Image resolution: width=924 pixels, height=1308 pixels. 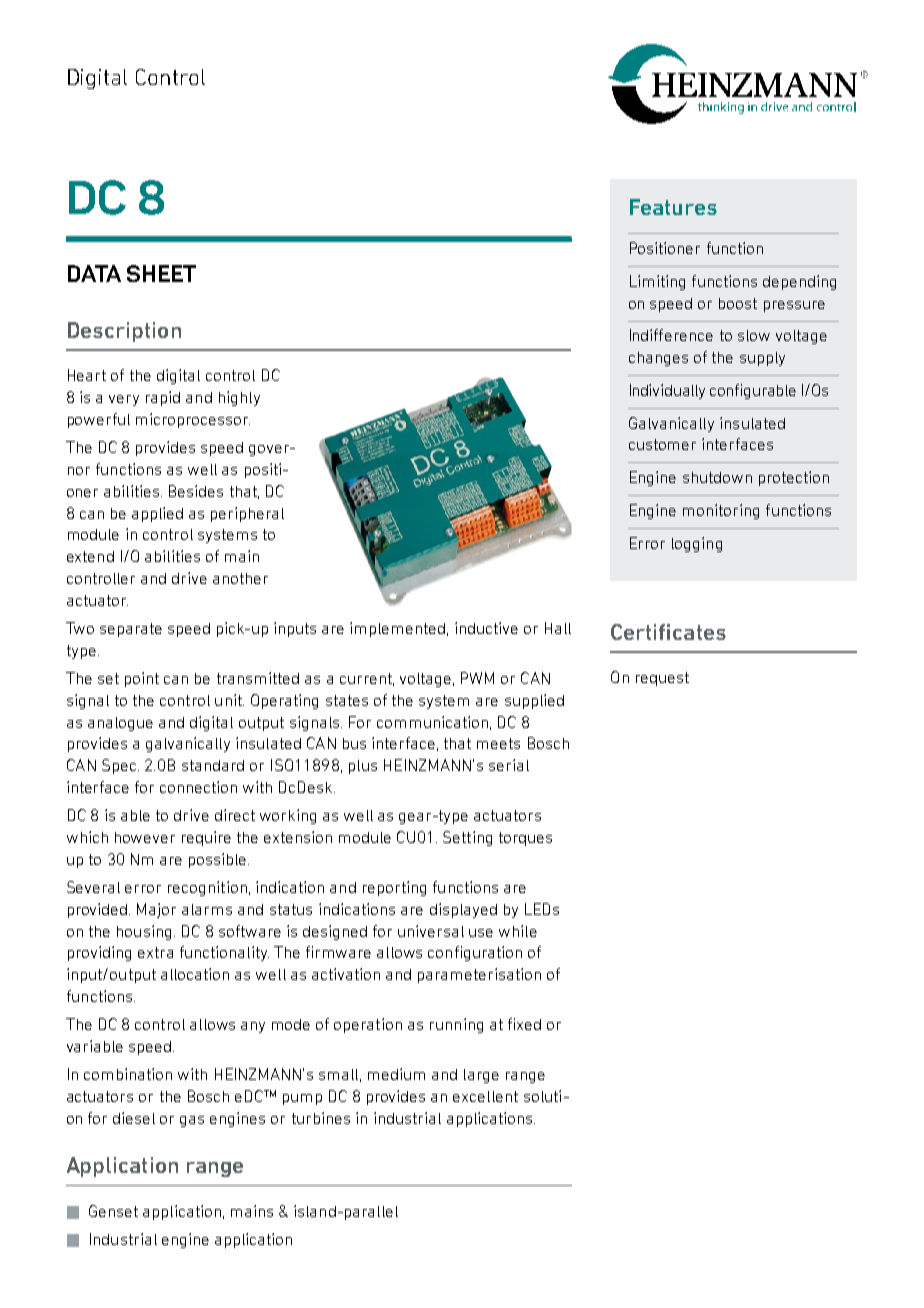 I want to click on another, so click(x=240, y=578).
